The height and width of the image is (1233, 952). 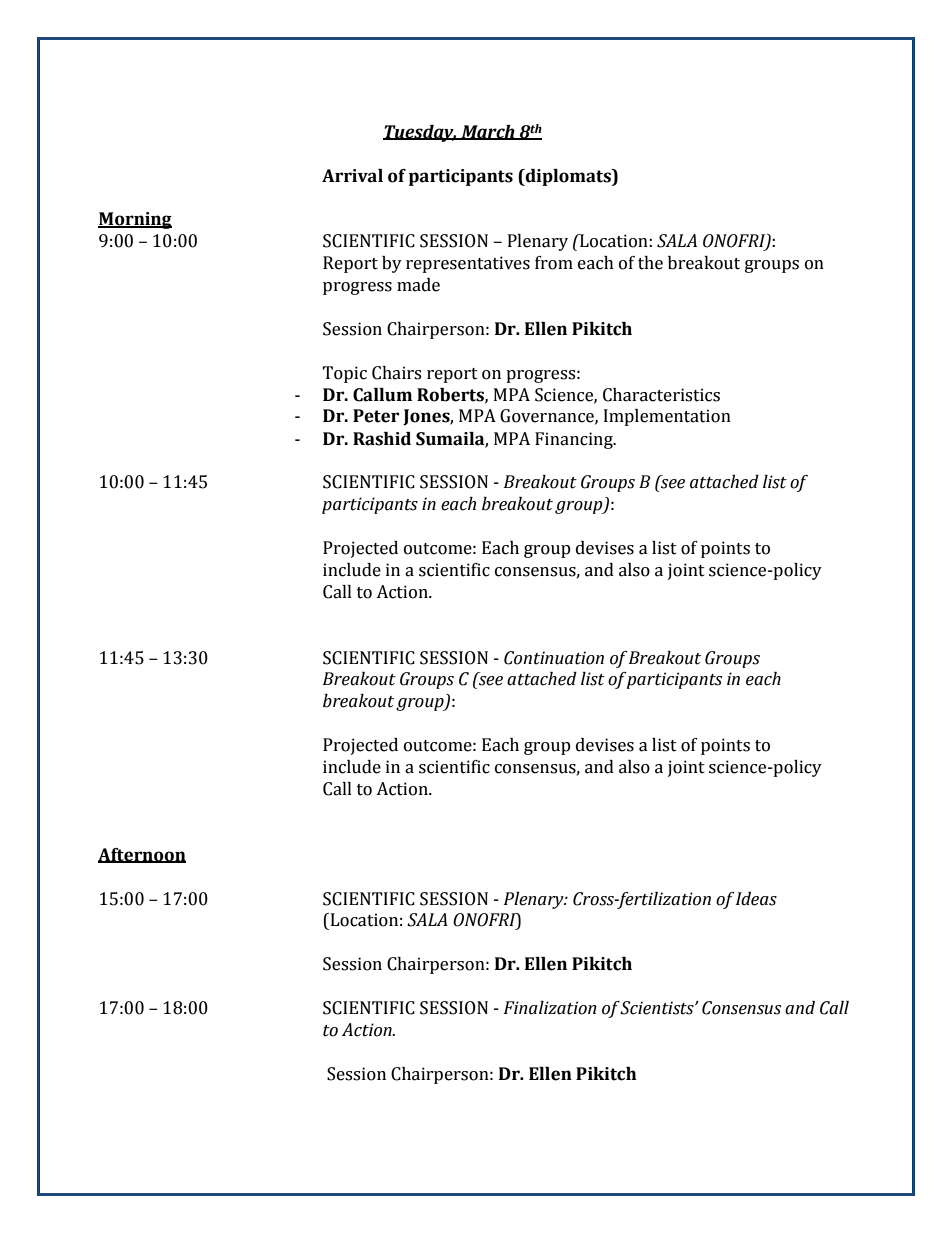 What do you see at coordinates (488, 132) in the image?
I see `March` at bounding box center [488, 132].
